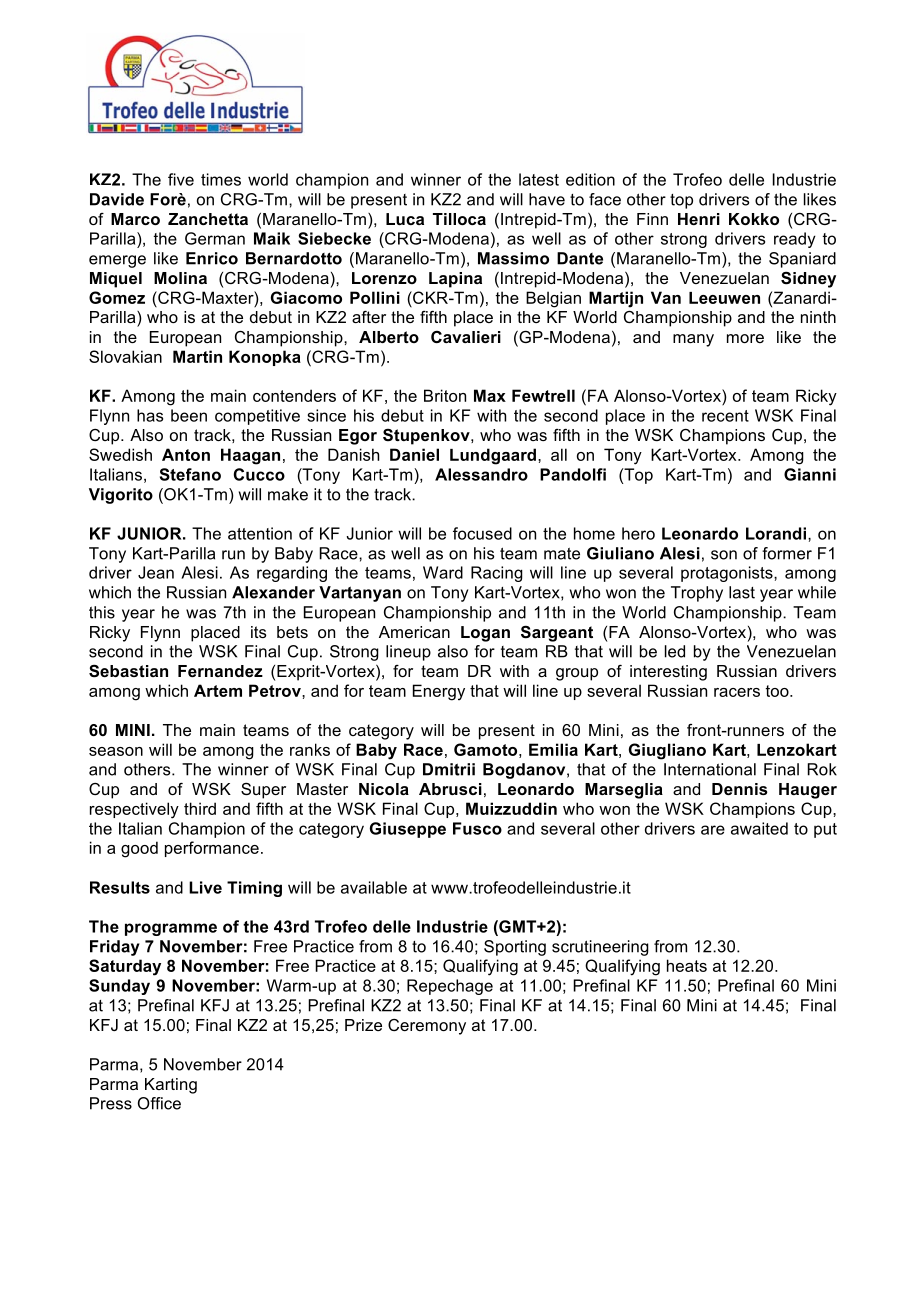 The width and height of the screenshot is (924, 1308). Describe the element at coordinates (159, 1103) in the screenshot. I see `Office` at that location.
